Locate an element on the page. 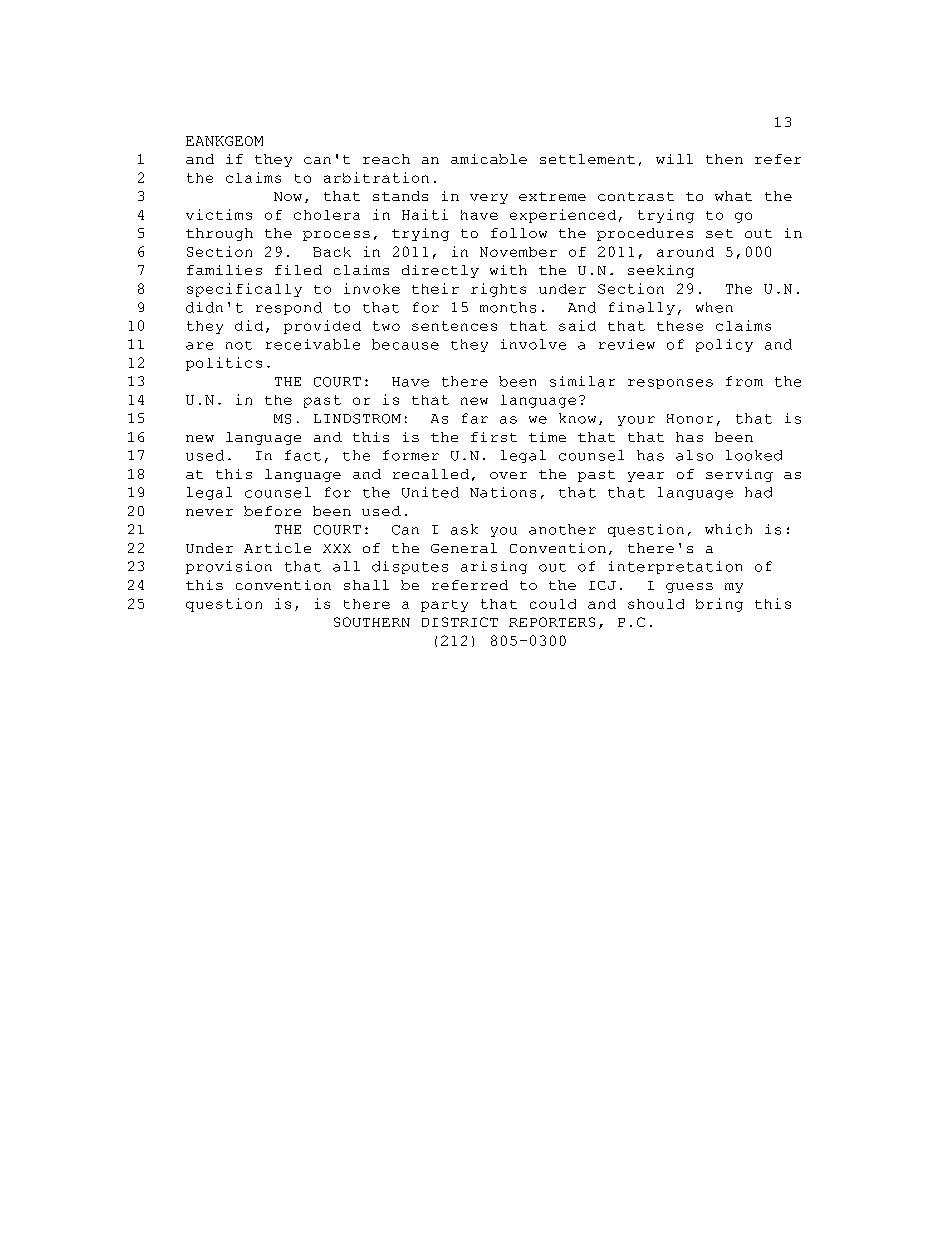  provision is located at coordinates (229, 567).
